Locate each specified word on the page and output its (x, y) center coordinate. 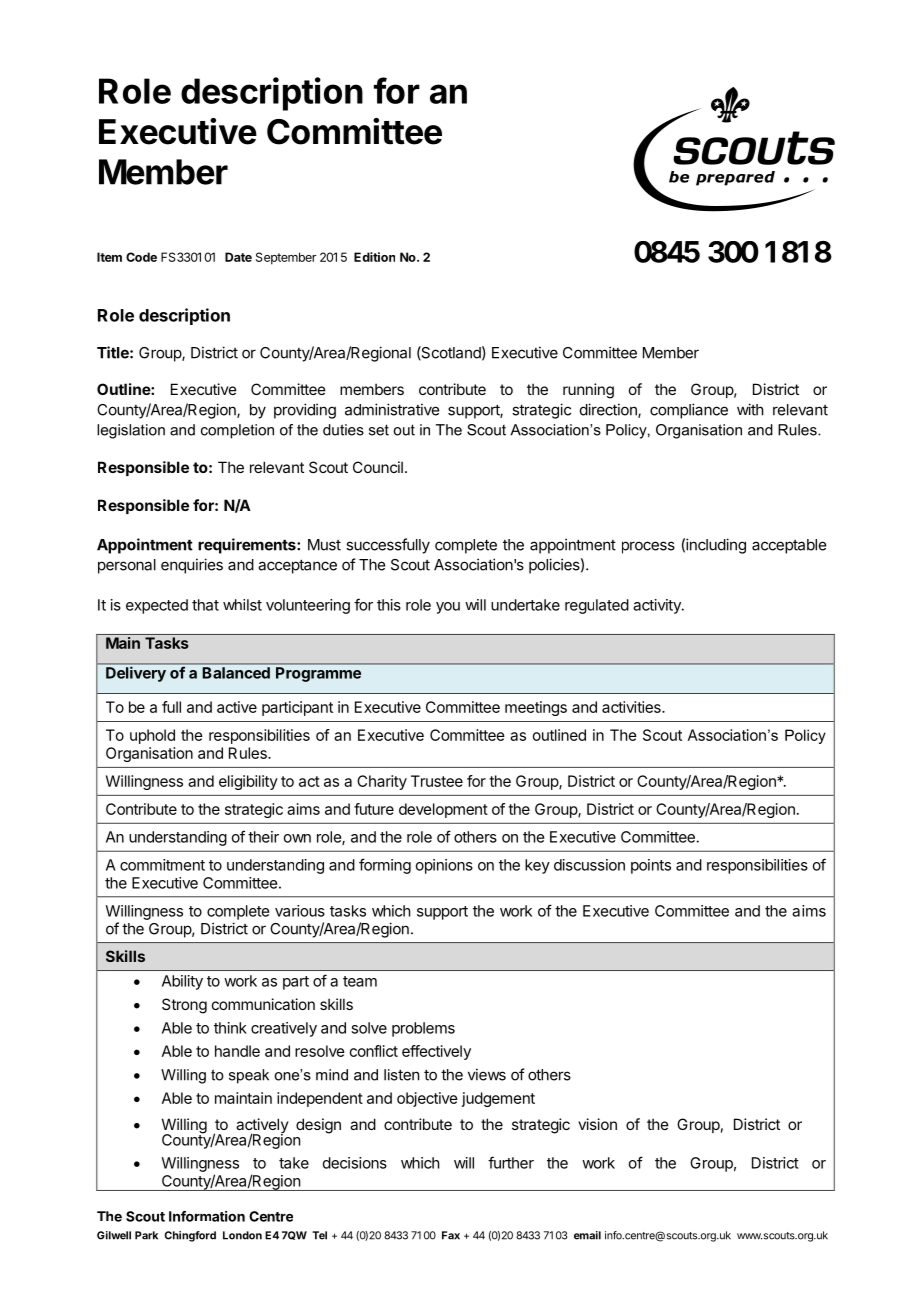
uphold (152, 736)
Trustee (437, 781)
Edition (374, 257)
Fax (451, 1235)
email (587, 1235)
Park (146, 1235)
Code (141, 257)
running (588, 391)
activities (632, 707)
